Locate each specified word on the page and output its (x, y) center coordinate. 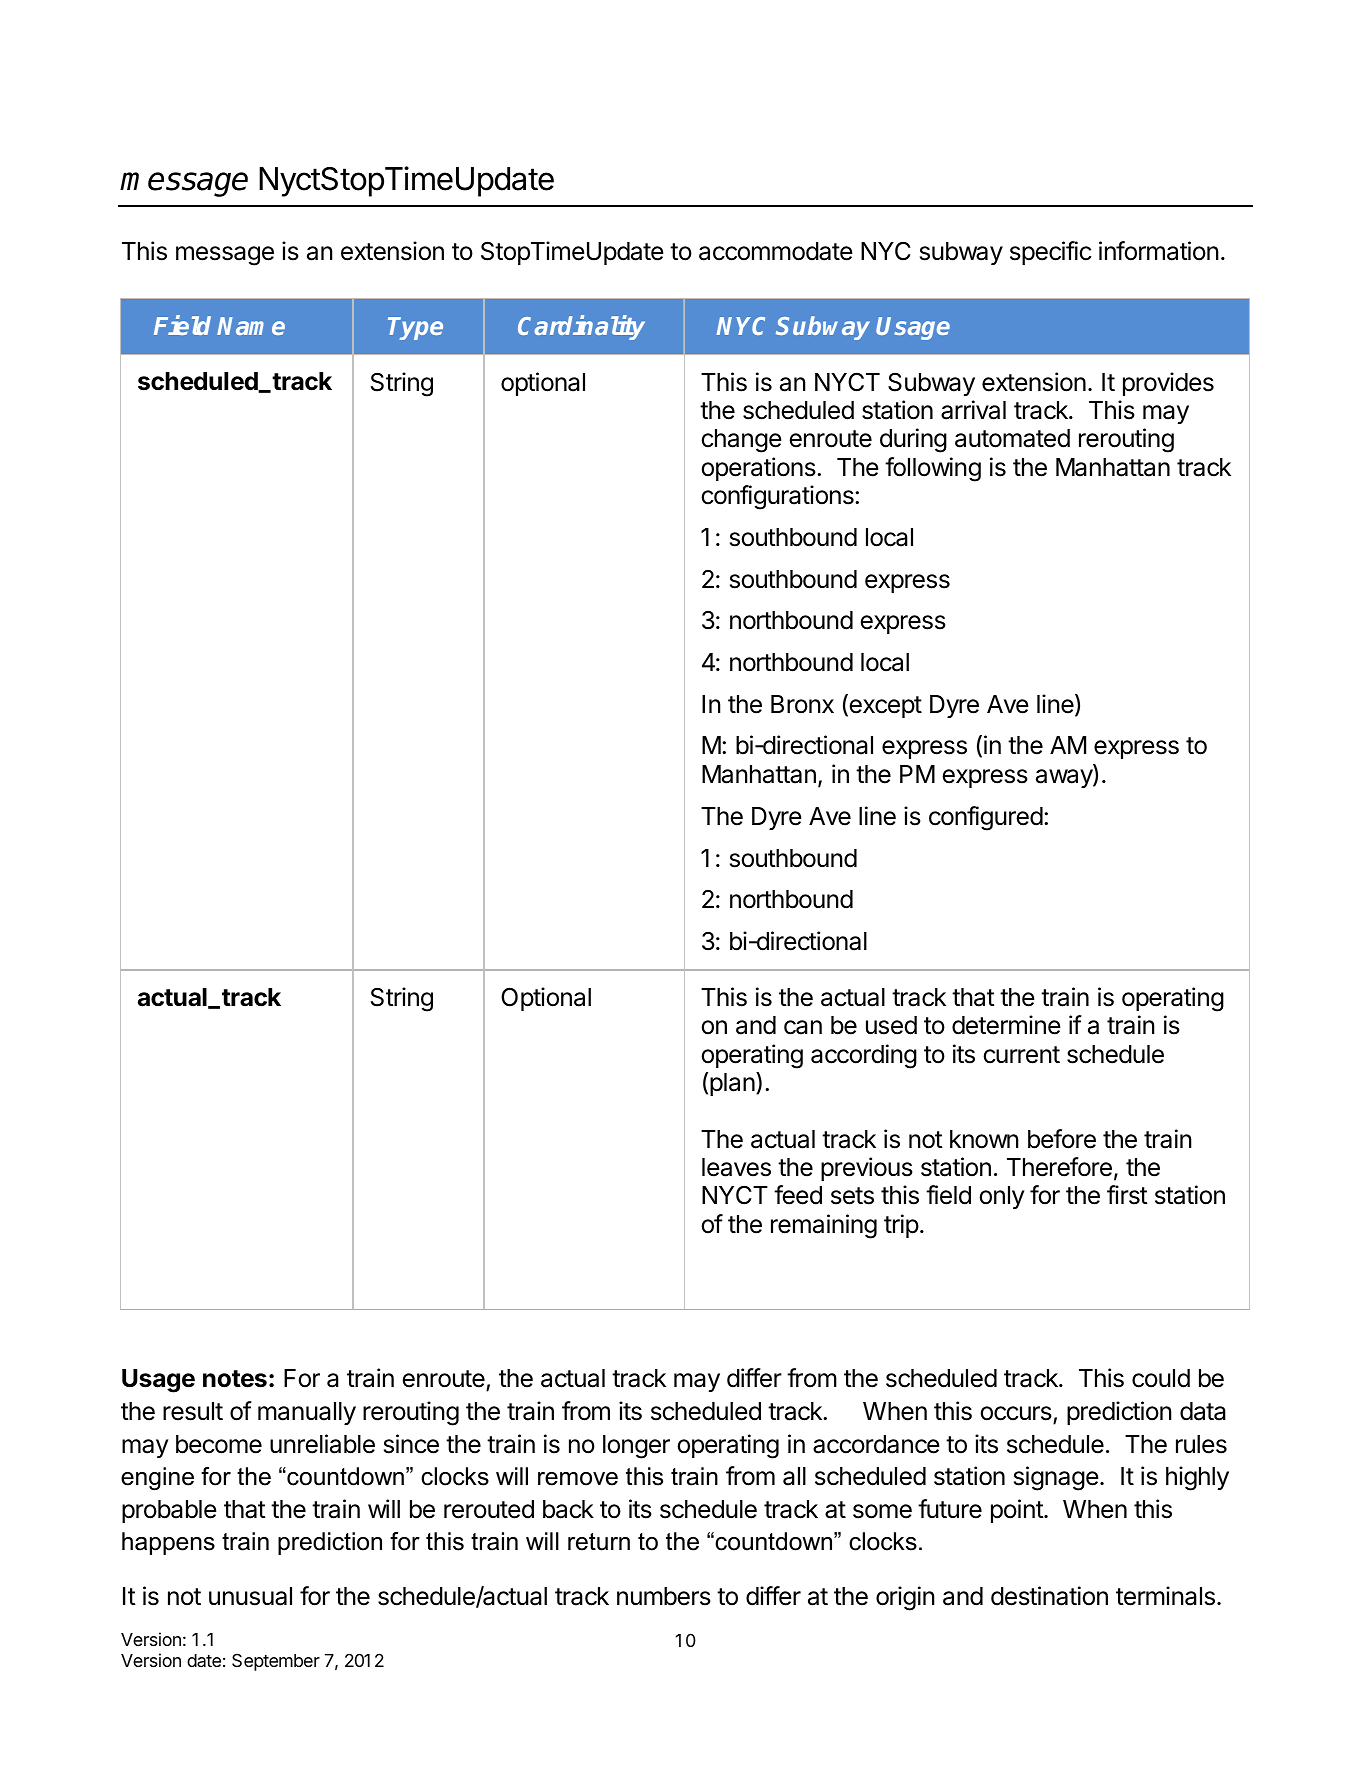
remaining (824, 1226)
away (1065, 778)
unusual (250, 1596)
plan (732, 1084)
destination (1049, 1596)
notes (235, 1379)
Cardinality (581, 327)
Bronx (802, 704)
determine (1006, 1025)
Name (251, 326)
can (803, 1027)
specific (1050, 253)
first (1127, 1195)
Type (415, 328)
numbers (664, 1596)
